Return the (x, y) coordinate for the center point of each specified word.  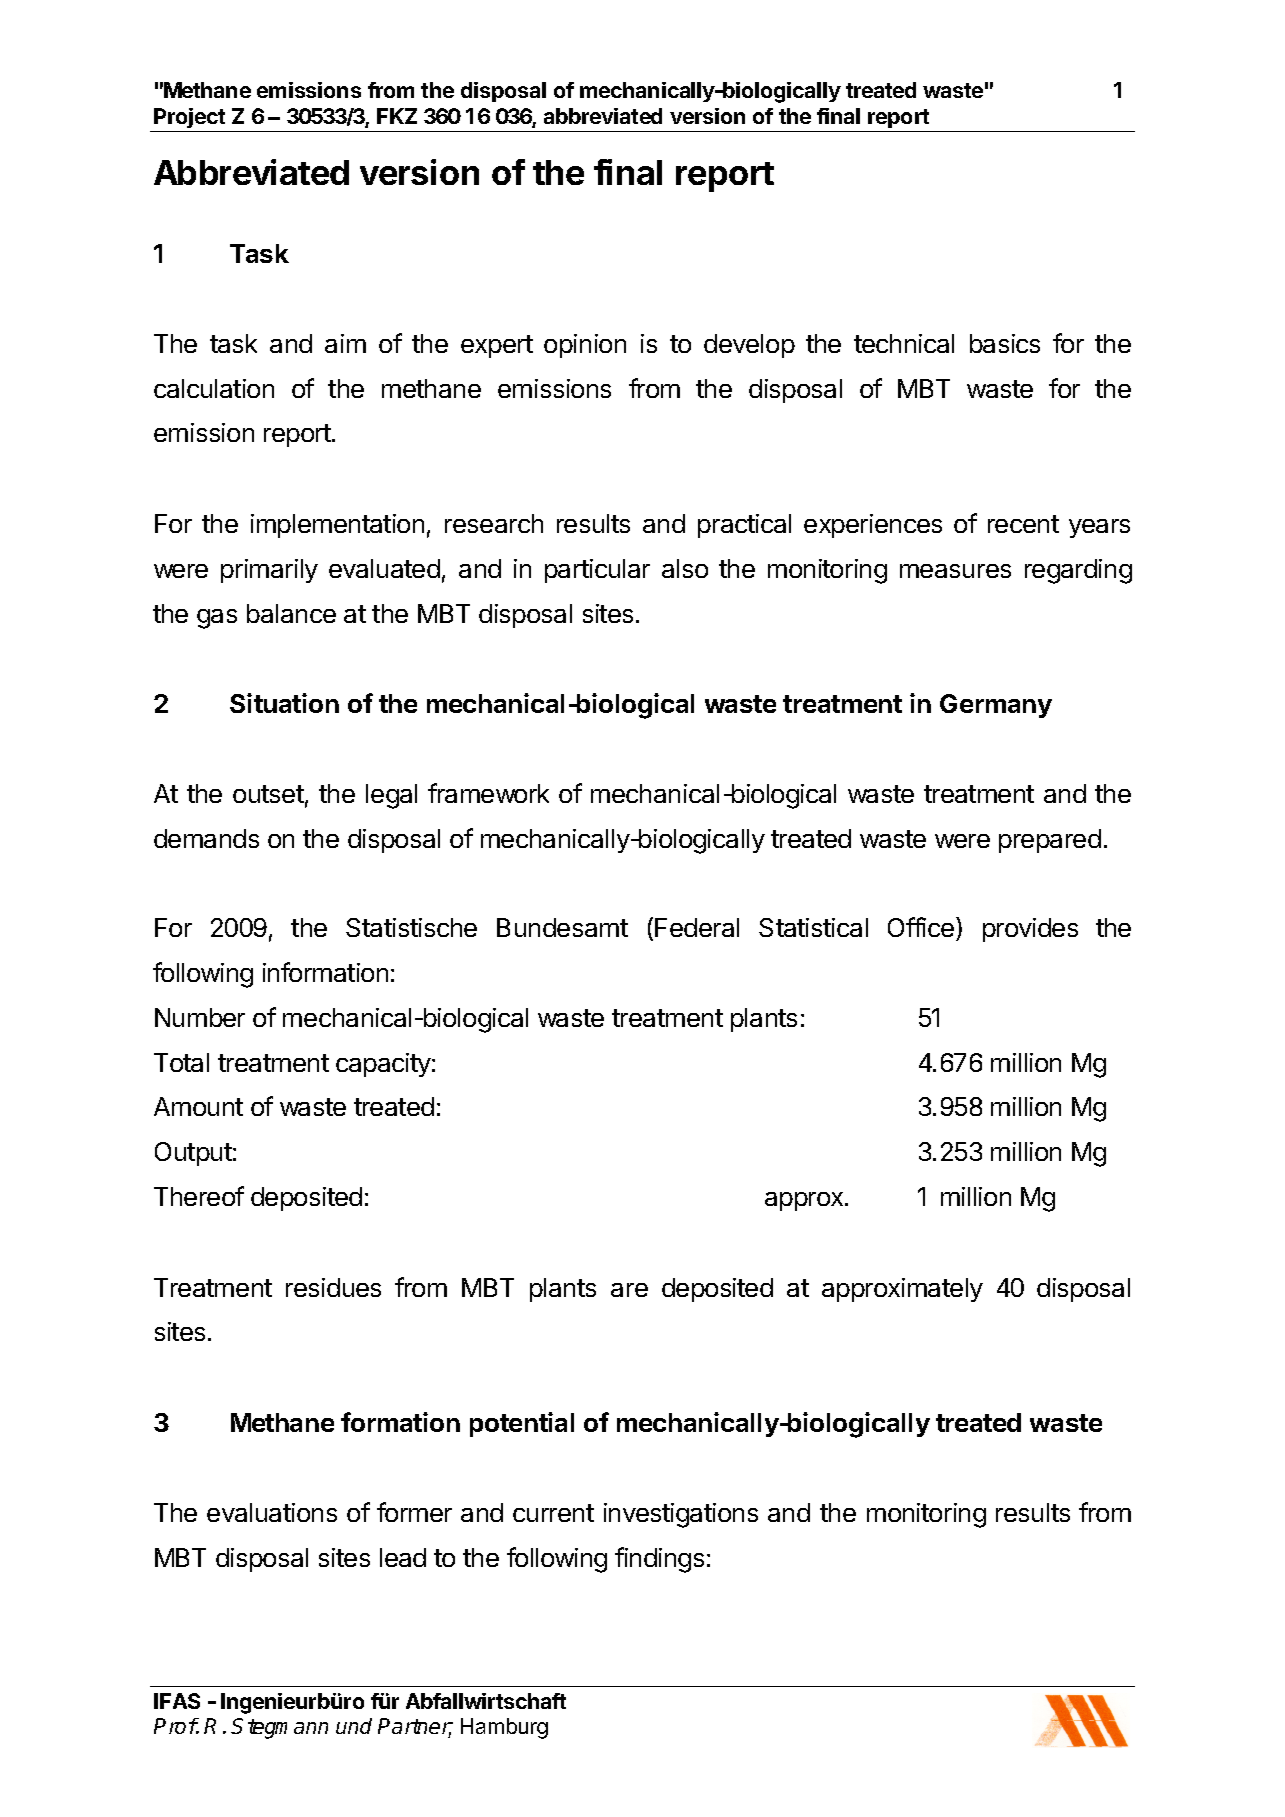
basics (1005, 343)
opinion (585, 346)
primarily (269, 571)
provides (1030, 930)
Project (189, 118)
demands (206, 838)
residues (333, 1287)
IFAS (177, 1701)
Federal (697, 927)
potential (522, 1424)
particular (597, 571)
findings (659, 1560)
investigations (681, 1515)
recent (1023, 524)
